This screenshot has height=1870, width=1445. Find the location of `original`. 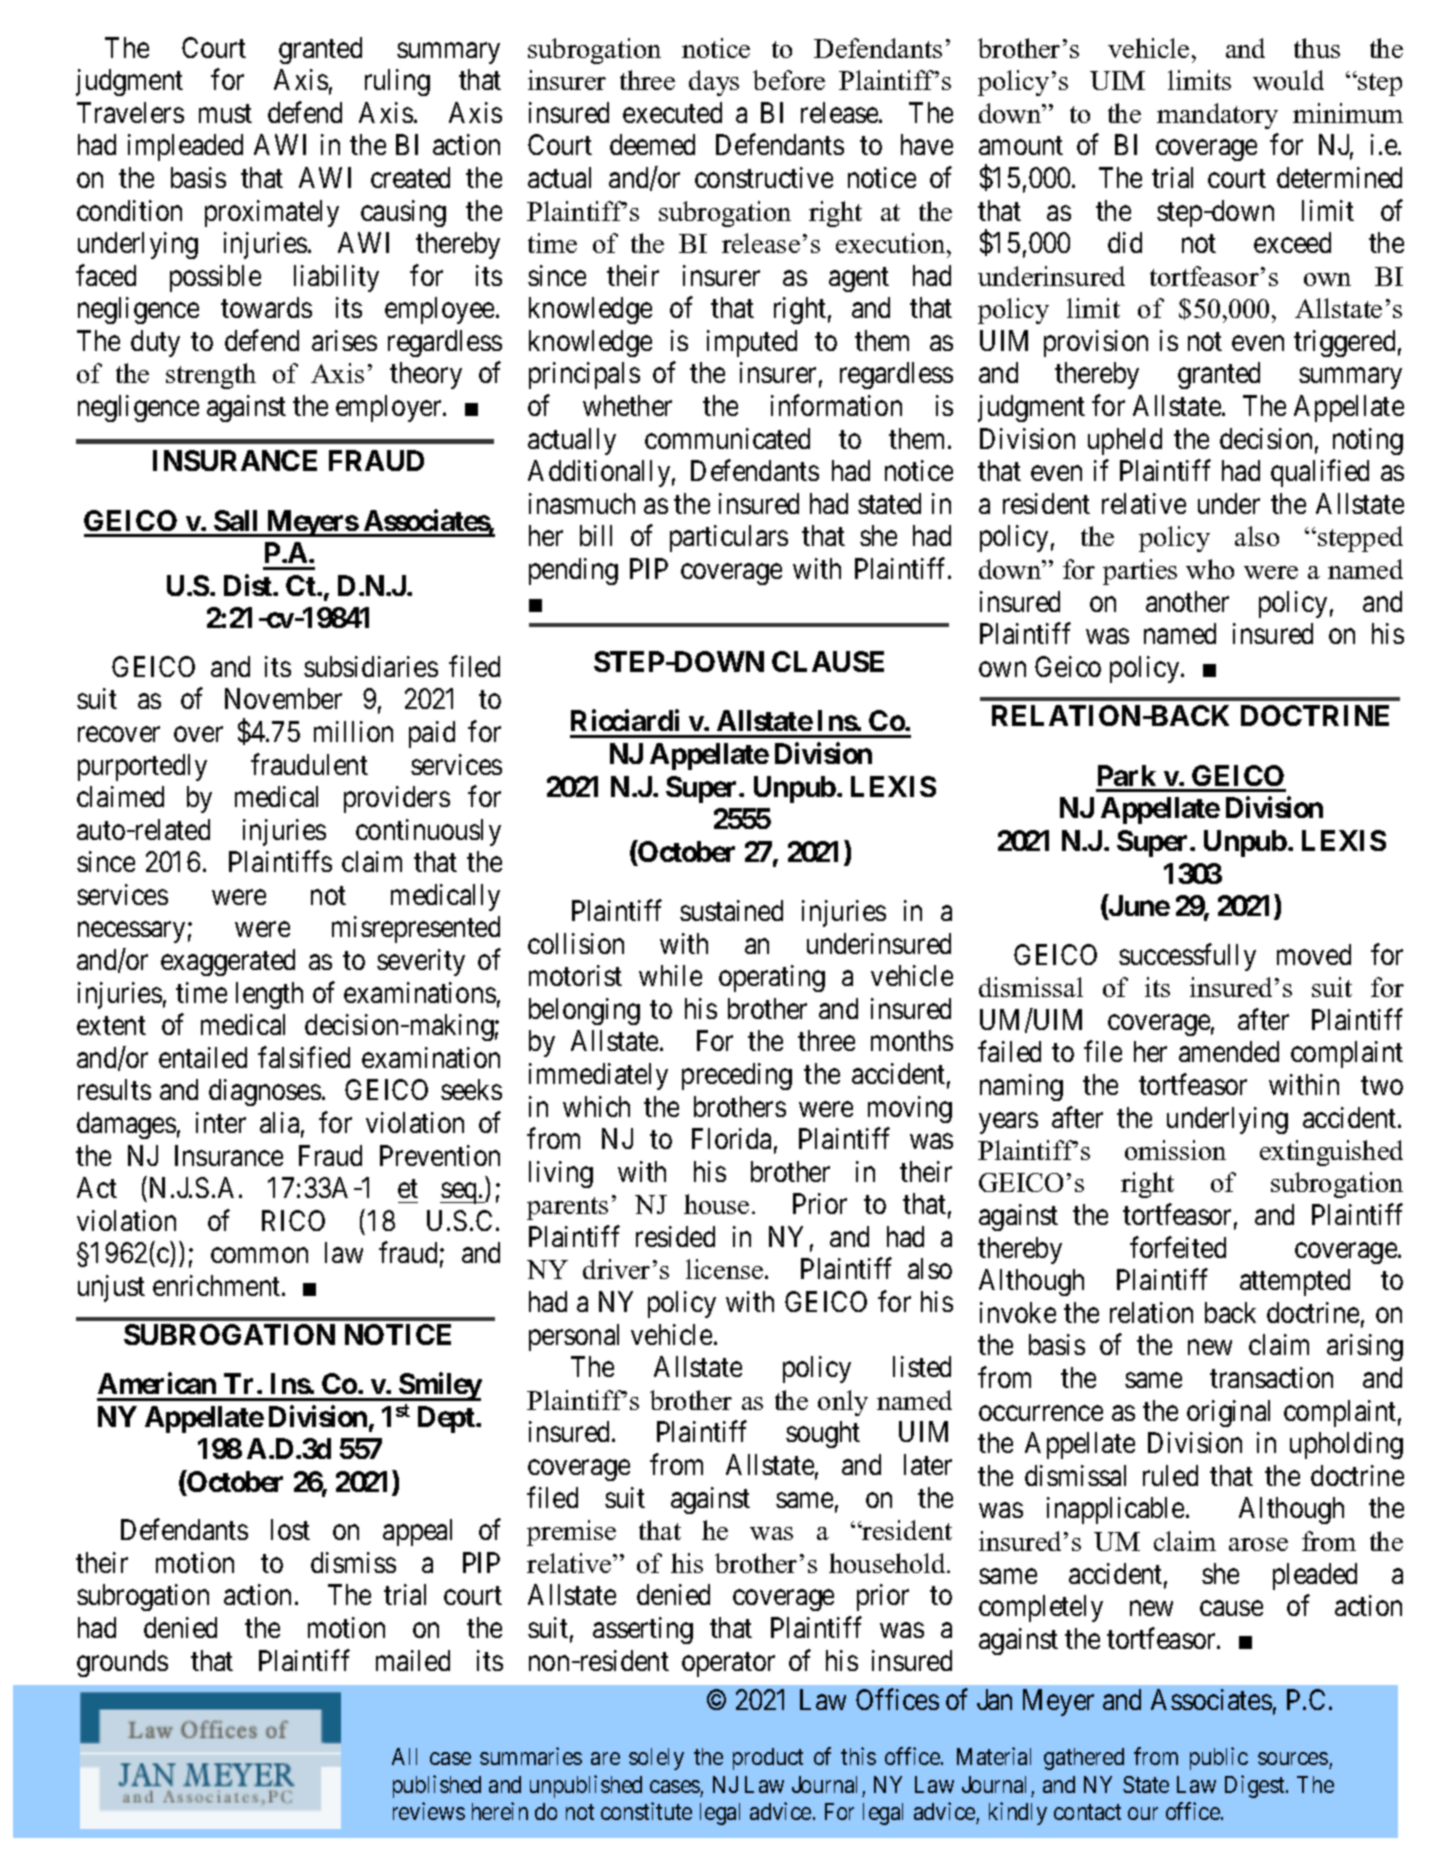

original is located at coordinates (1228, 1413).
